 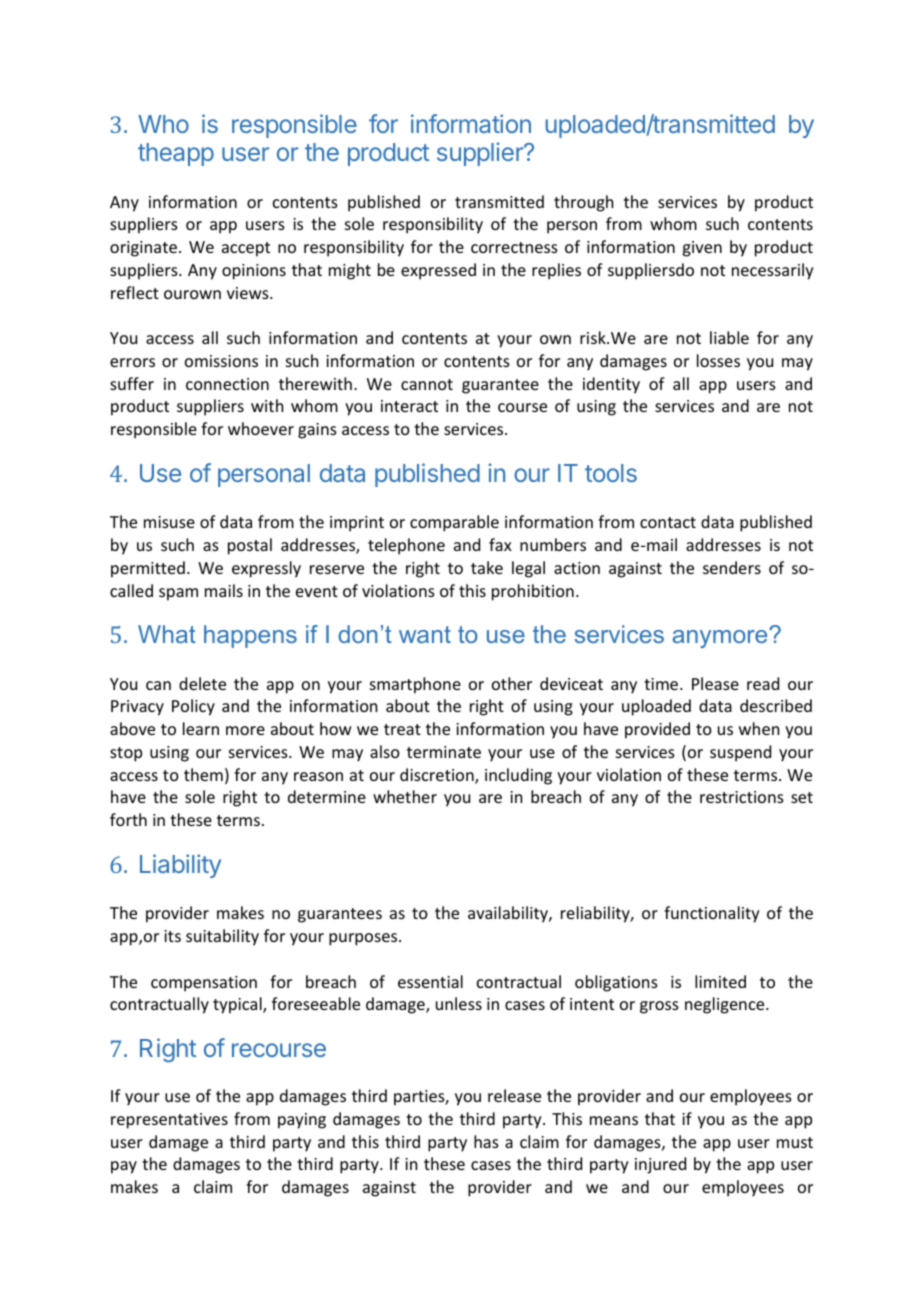 What do you see at coordinates (702, 249) in the screenshot?
I see `given` at bounding box center [702, 249].
